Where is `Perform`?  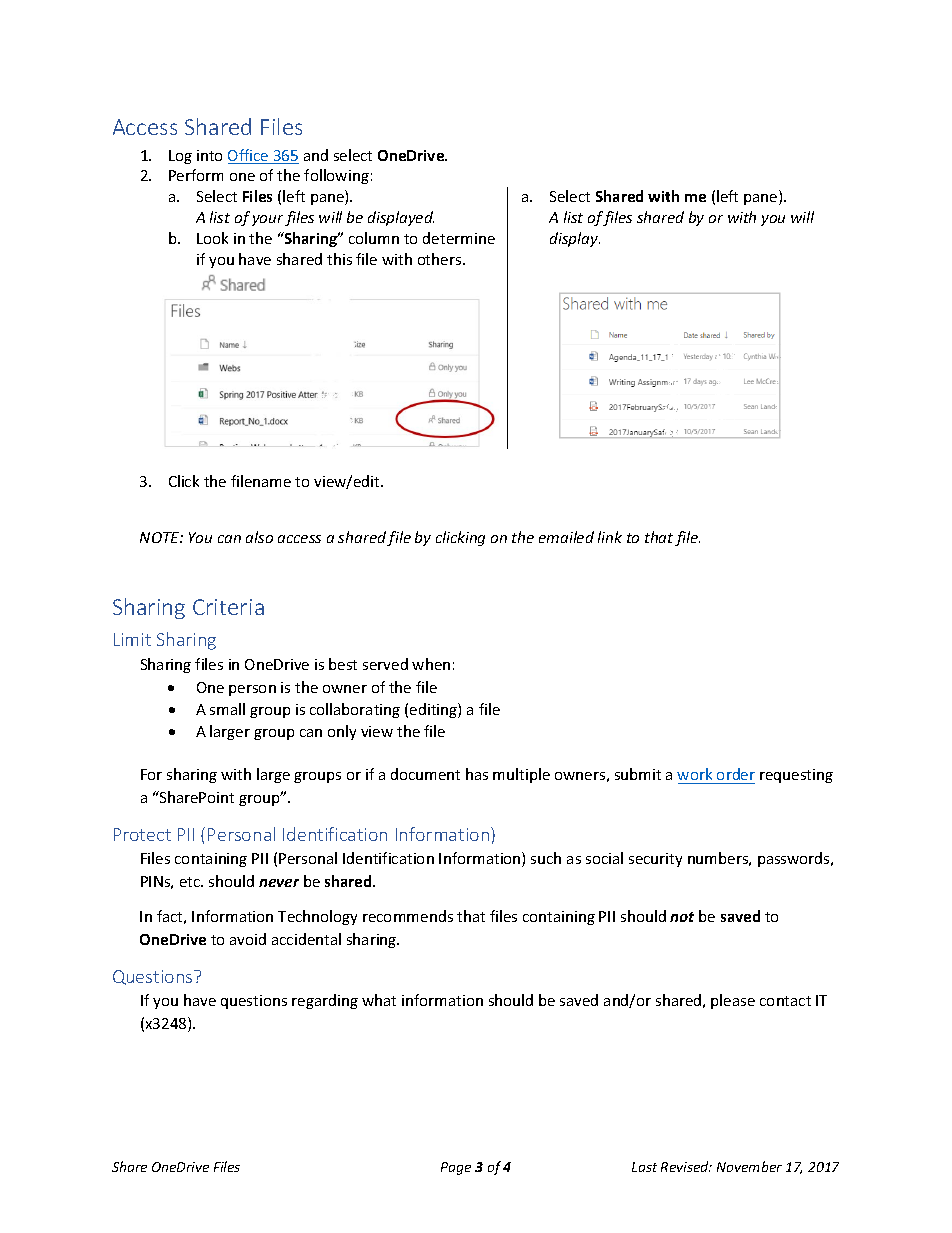 Perform is located at coordinates (196, 175).
